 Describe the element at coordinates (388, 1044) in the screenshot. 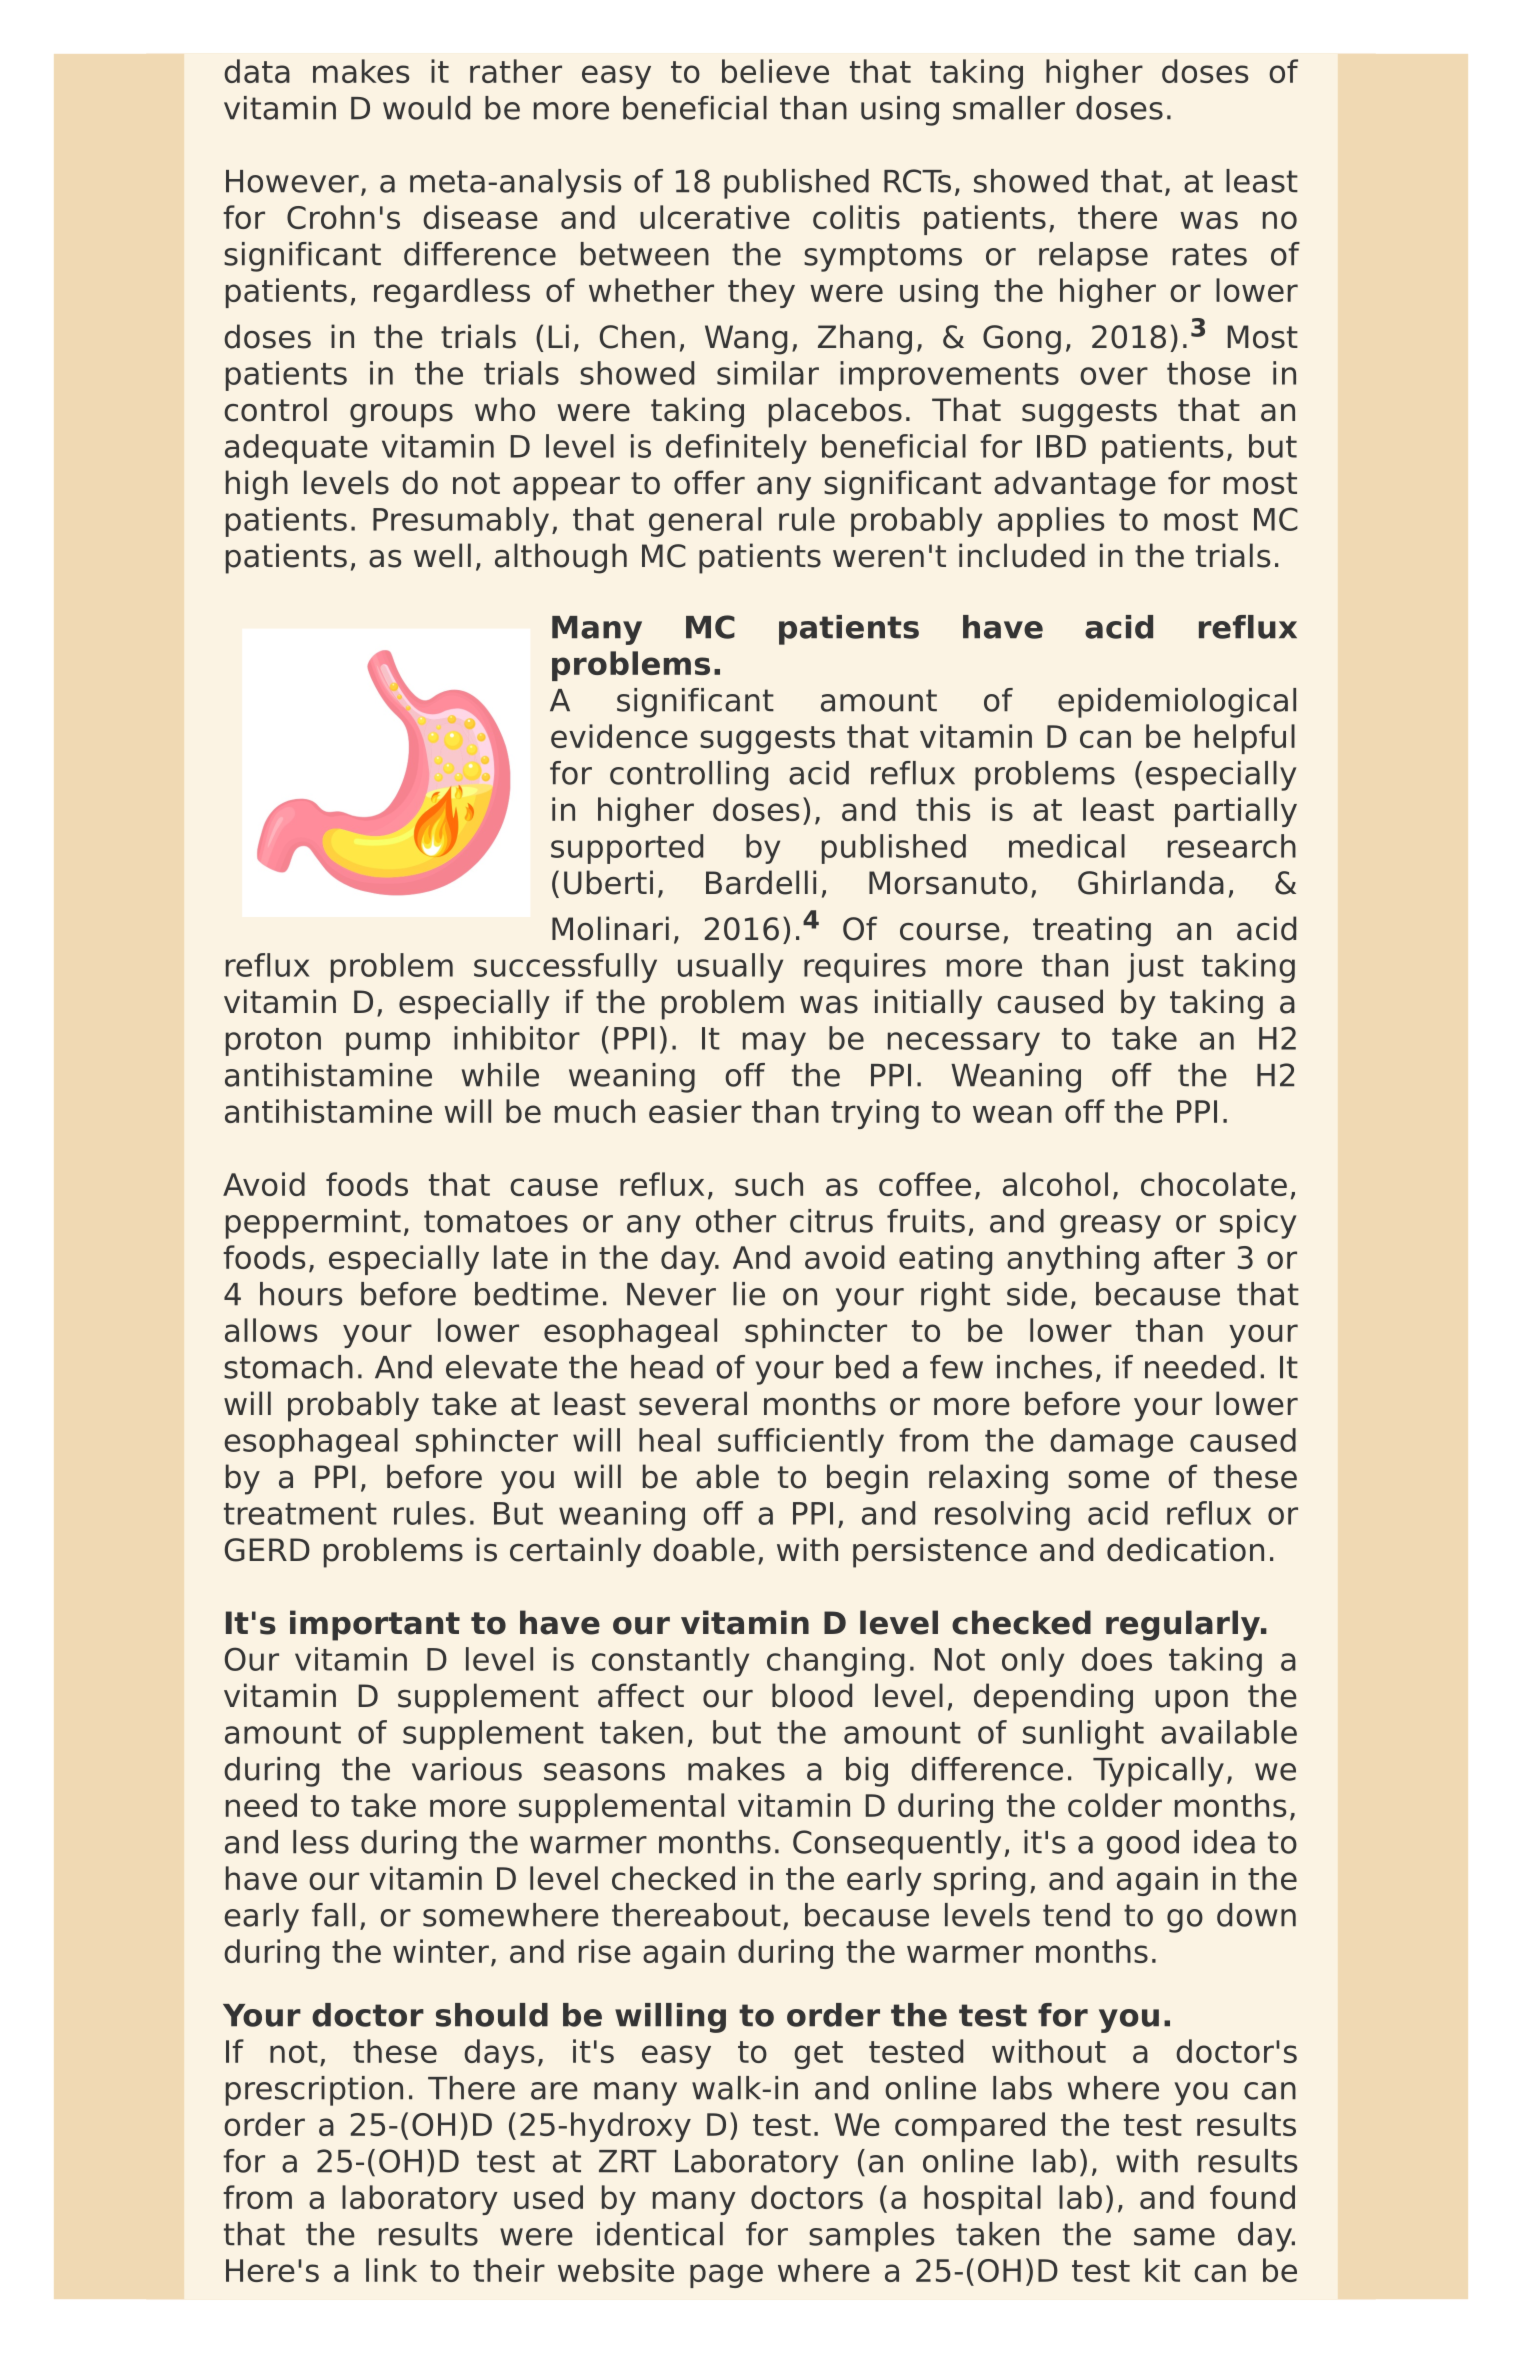

I see `pump` at that location.
